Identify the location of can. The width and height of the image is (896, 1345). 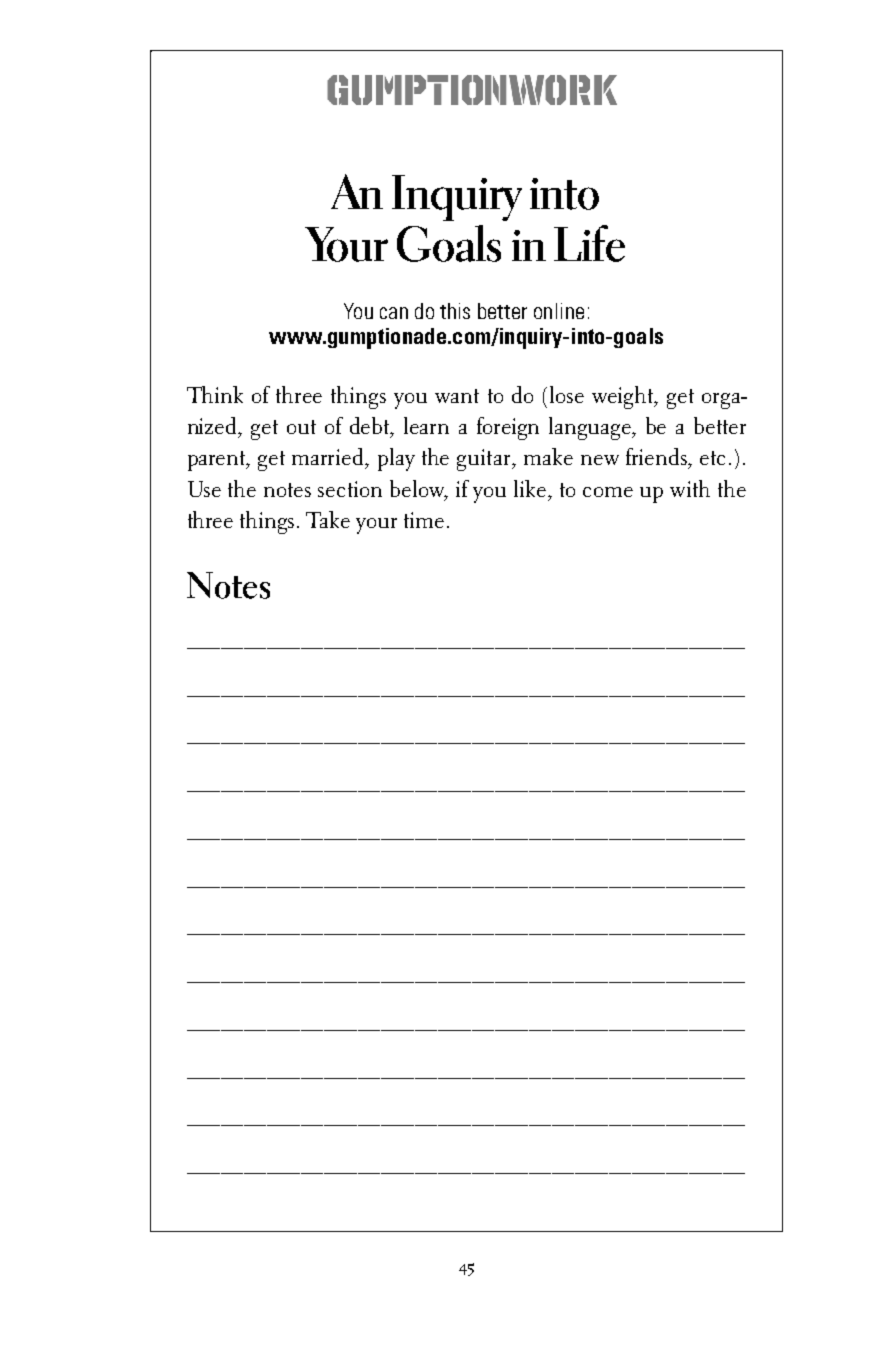
(394, 313).
